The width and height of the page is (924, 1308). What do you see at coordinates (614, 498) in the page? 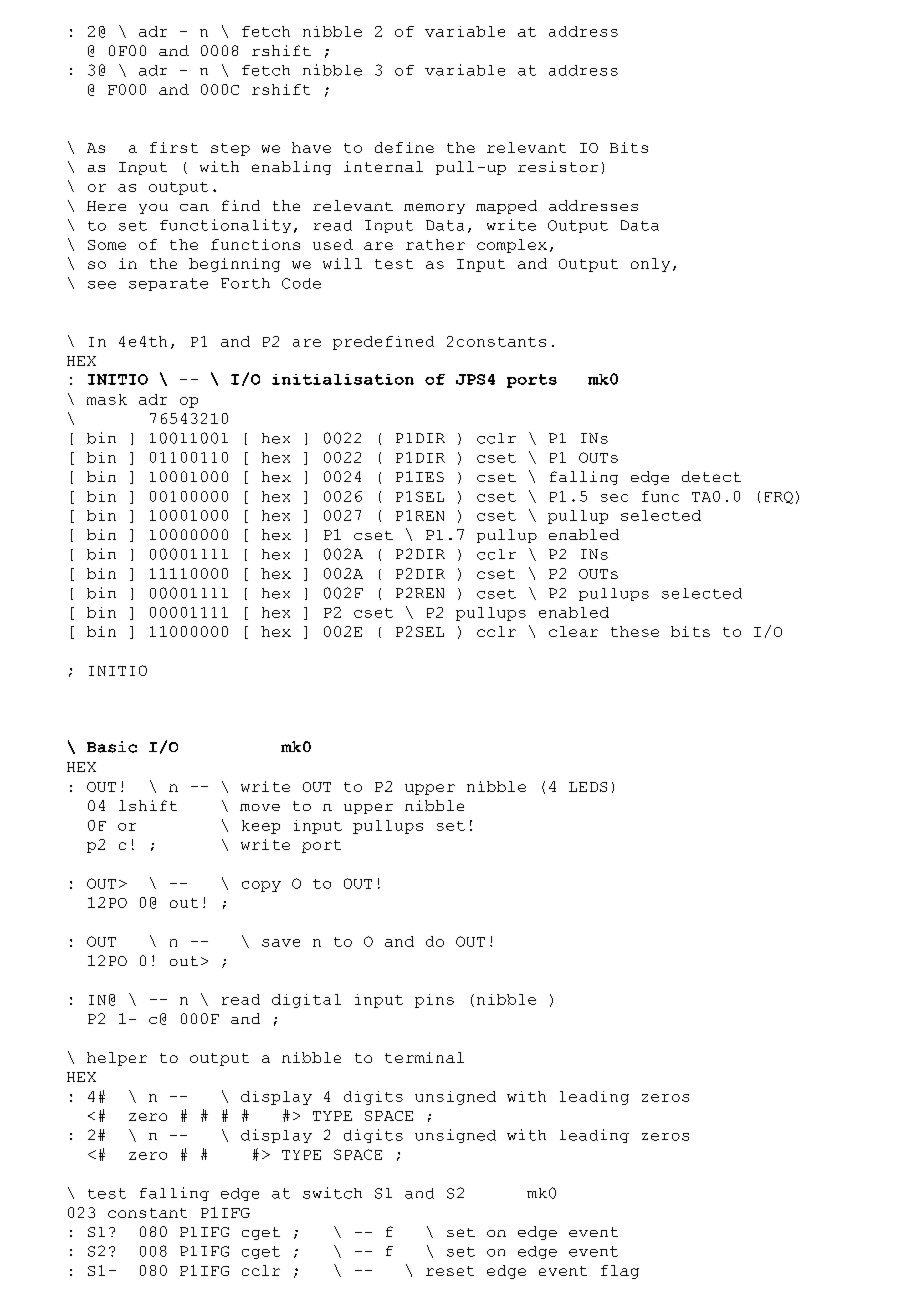
I see `sec` at bounding box center [614, 498].
